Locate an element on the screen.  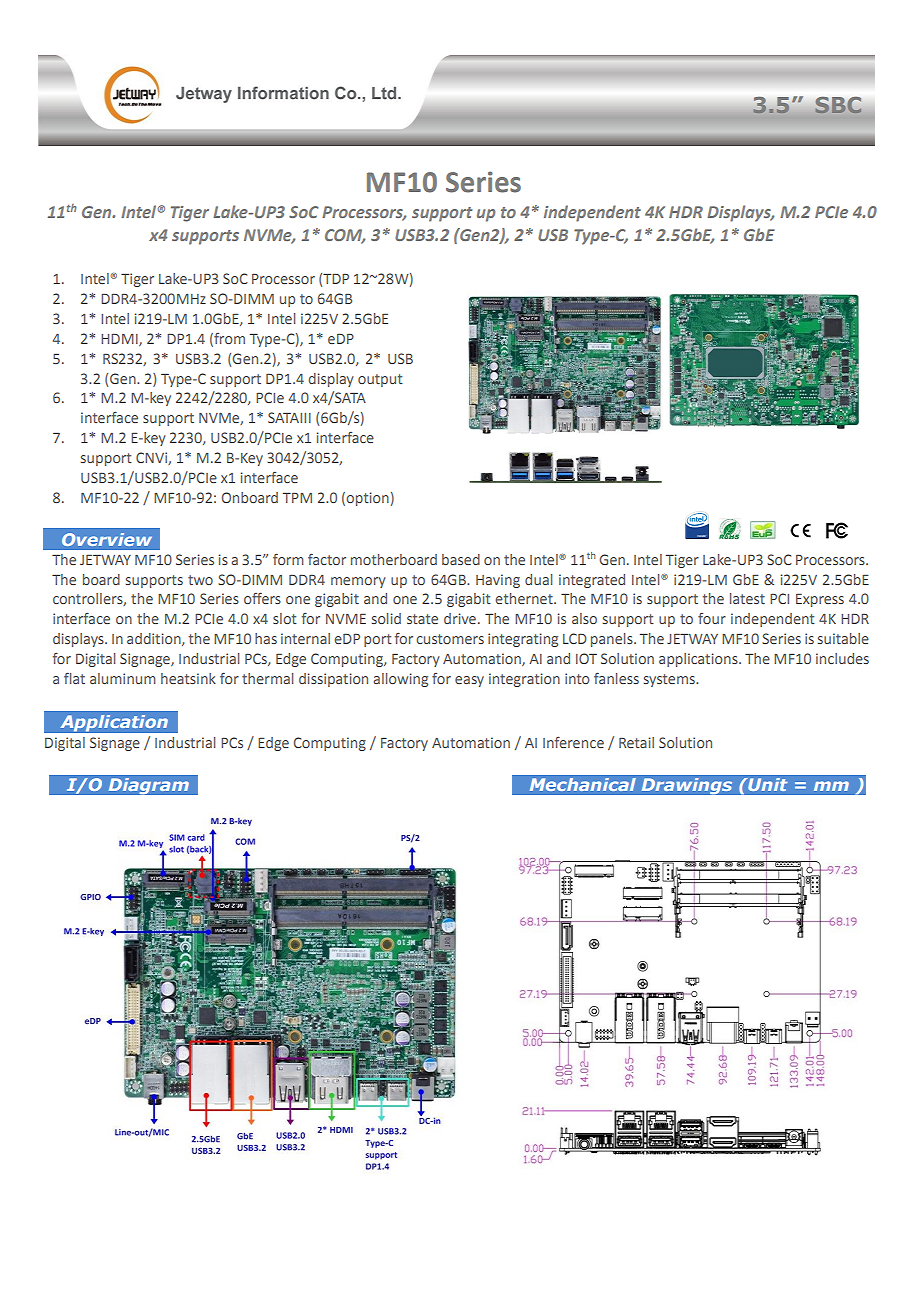
heatsink is located at coordinates (188, 678).
